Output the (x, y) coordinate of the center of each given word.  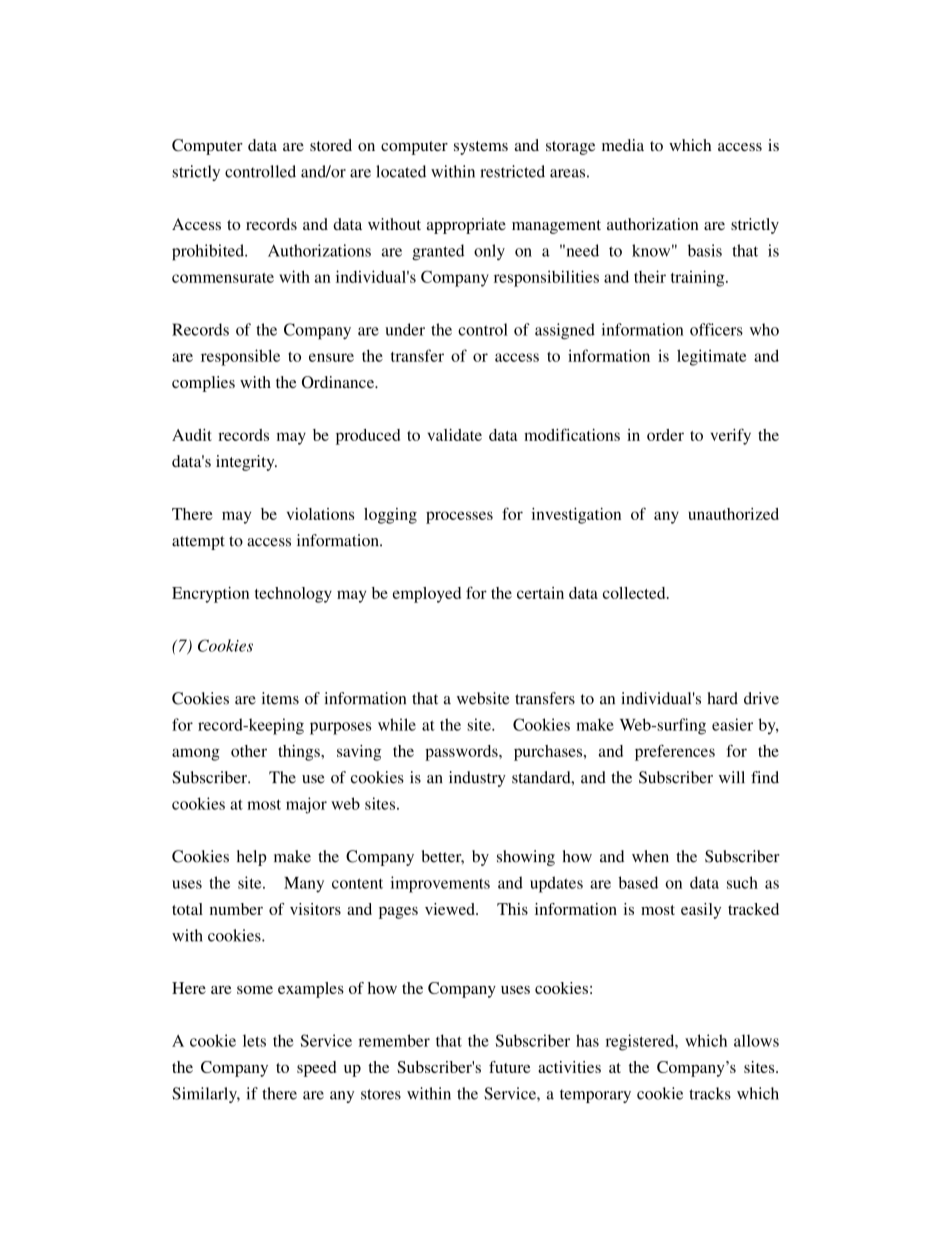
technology (293, 595)
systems (481, 148)
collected (635, 593)
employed (427, 595)
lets (254, 1040)
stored (331, 145)
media (623, 145)
